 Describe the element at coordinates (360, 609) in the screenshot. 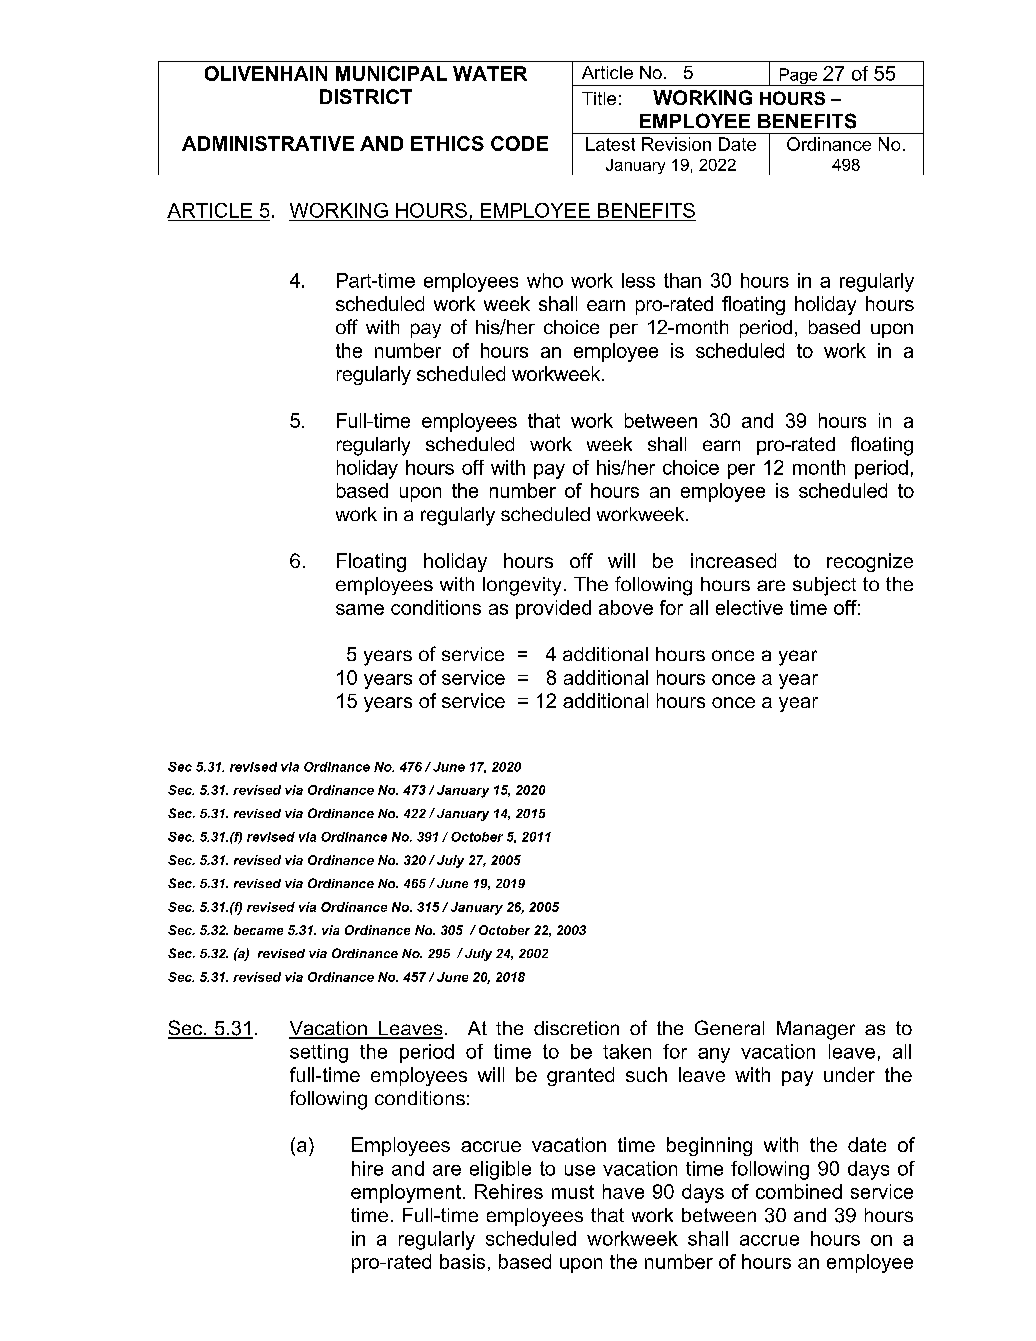

I see `same` at that location.
